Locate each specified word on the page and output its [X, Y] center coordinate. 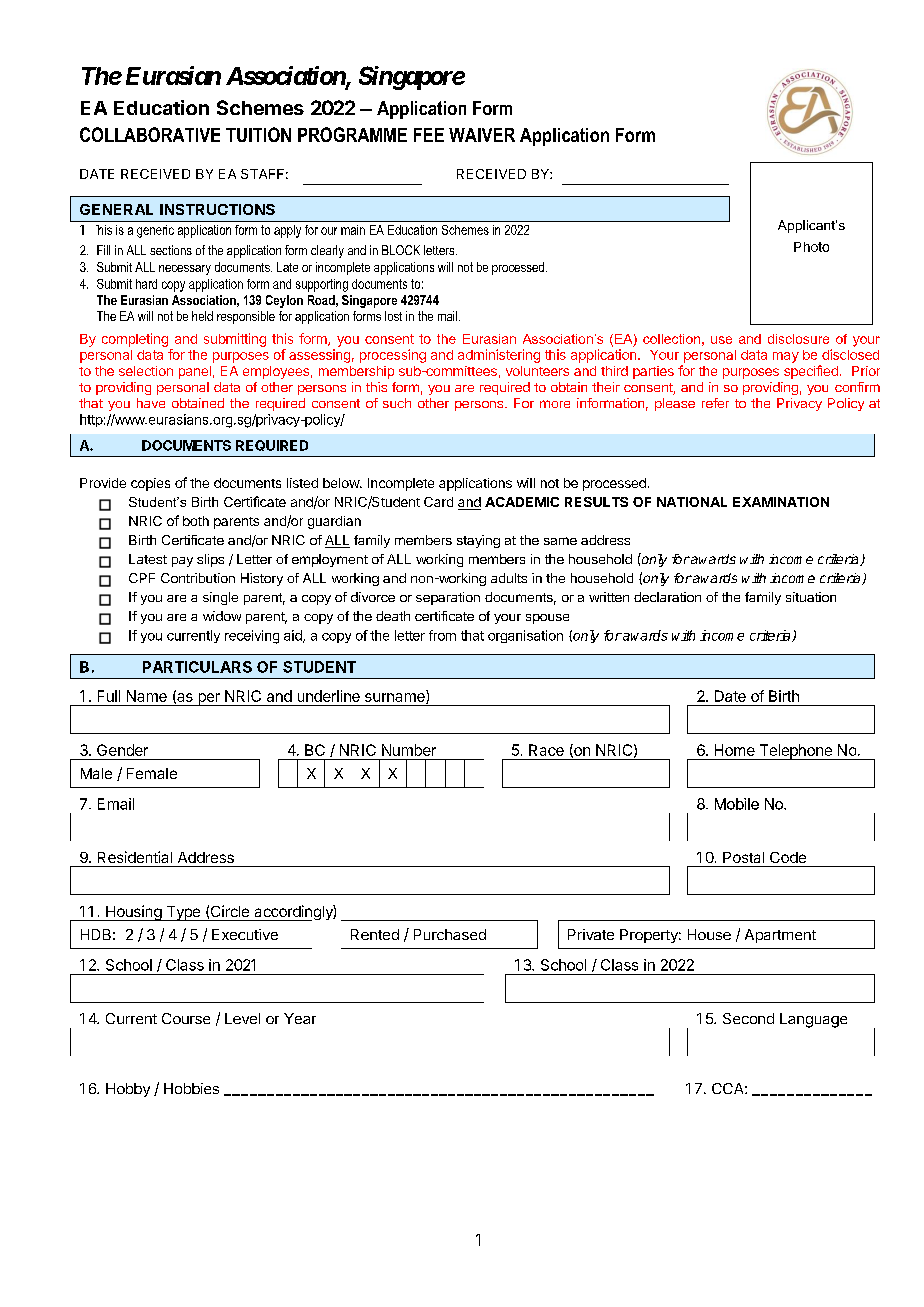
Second [748, 1018]
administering [499, 356]
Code [788, 857]
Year [300, 1018]
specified [811, 372]
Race [546, 750]
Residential [135, 857]
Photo [811, 247]
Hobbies [191, 1088]
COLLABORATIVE [150, 134]
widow [222, 616]
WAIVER [482, 135]
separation [448, 598]
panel [195, 372]
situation [811, 597]
